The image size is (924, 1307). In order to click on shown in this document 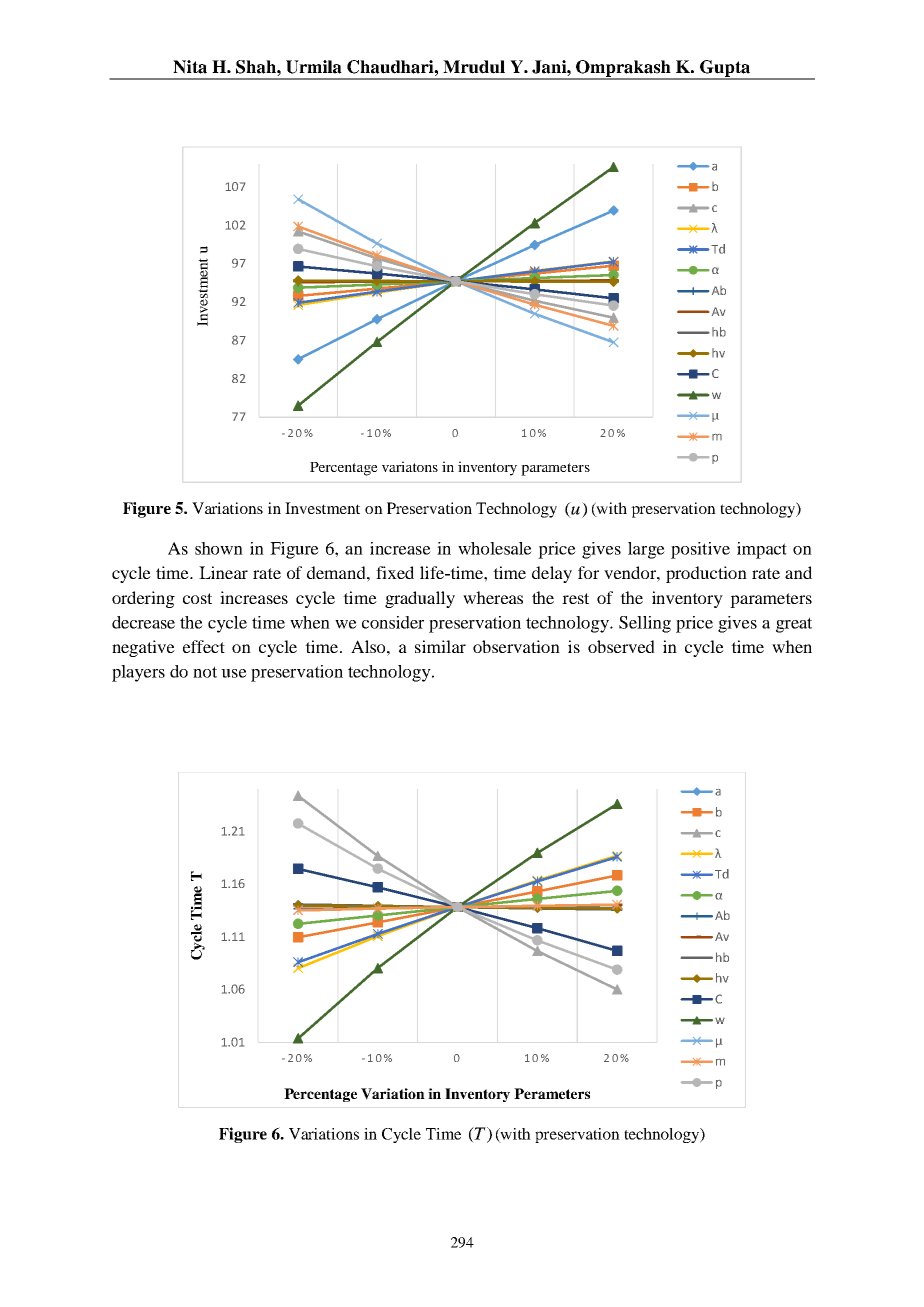, I will do `click(219, 548)`.
